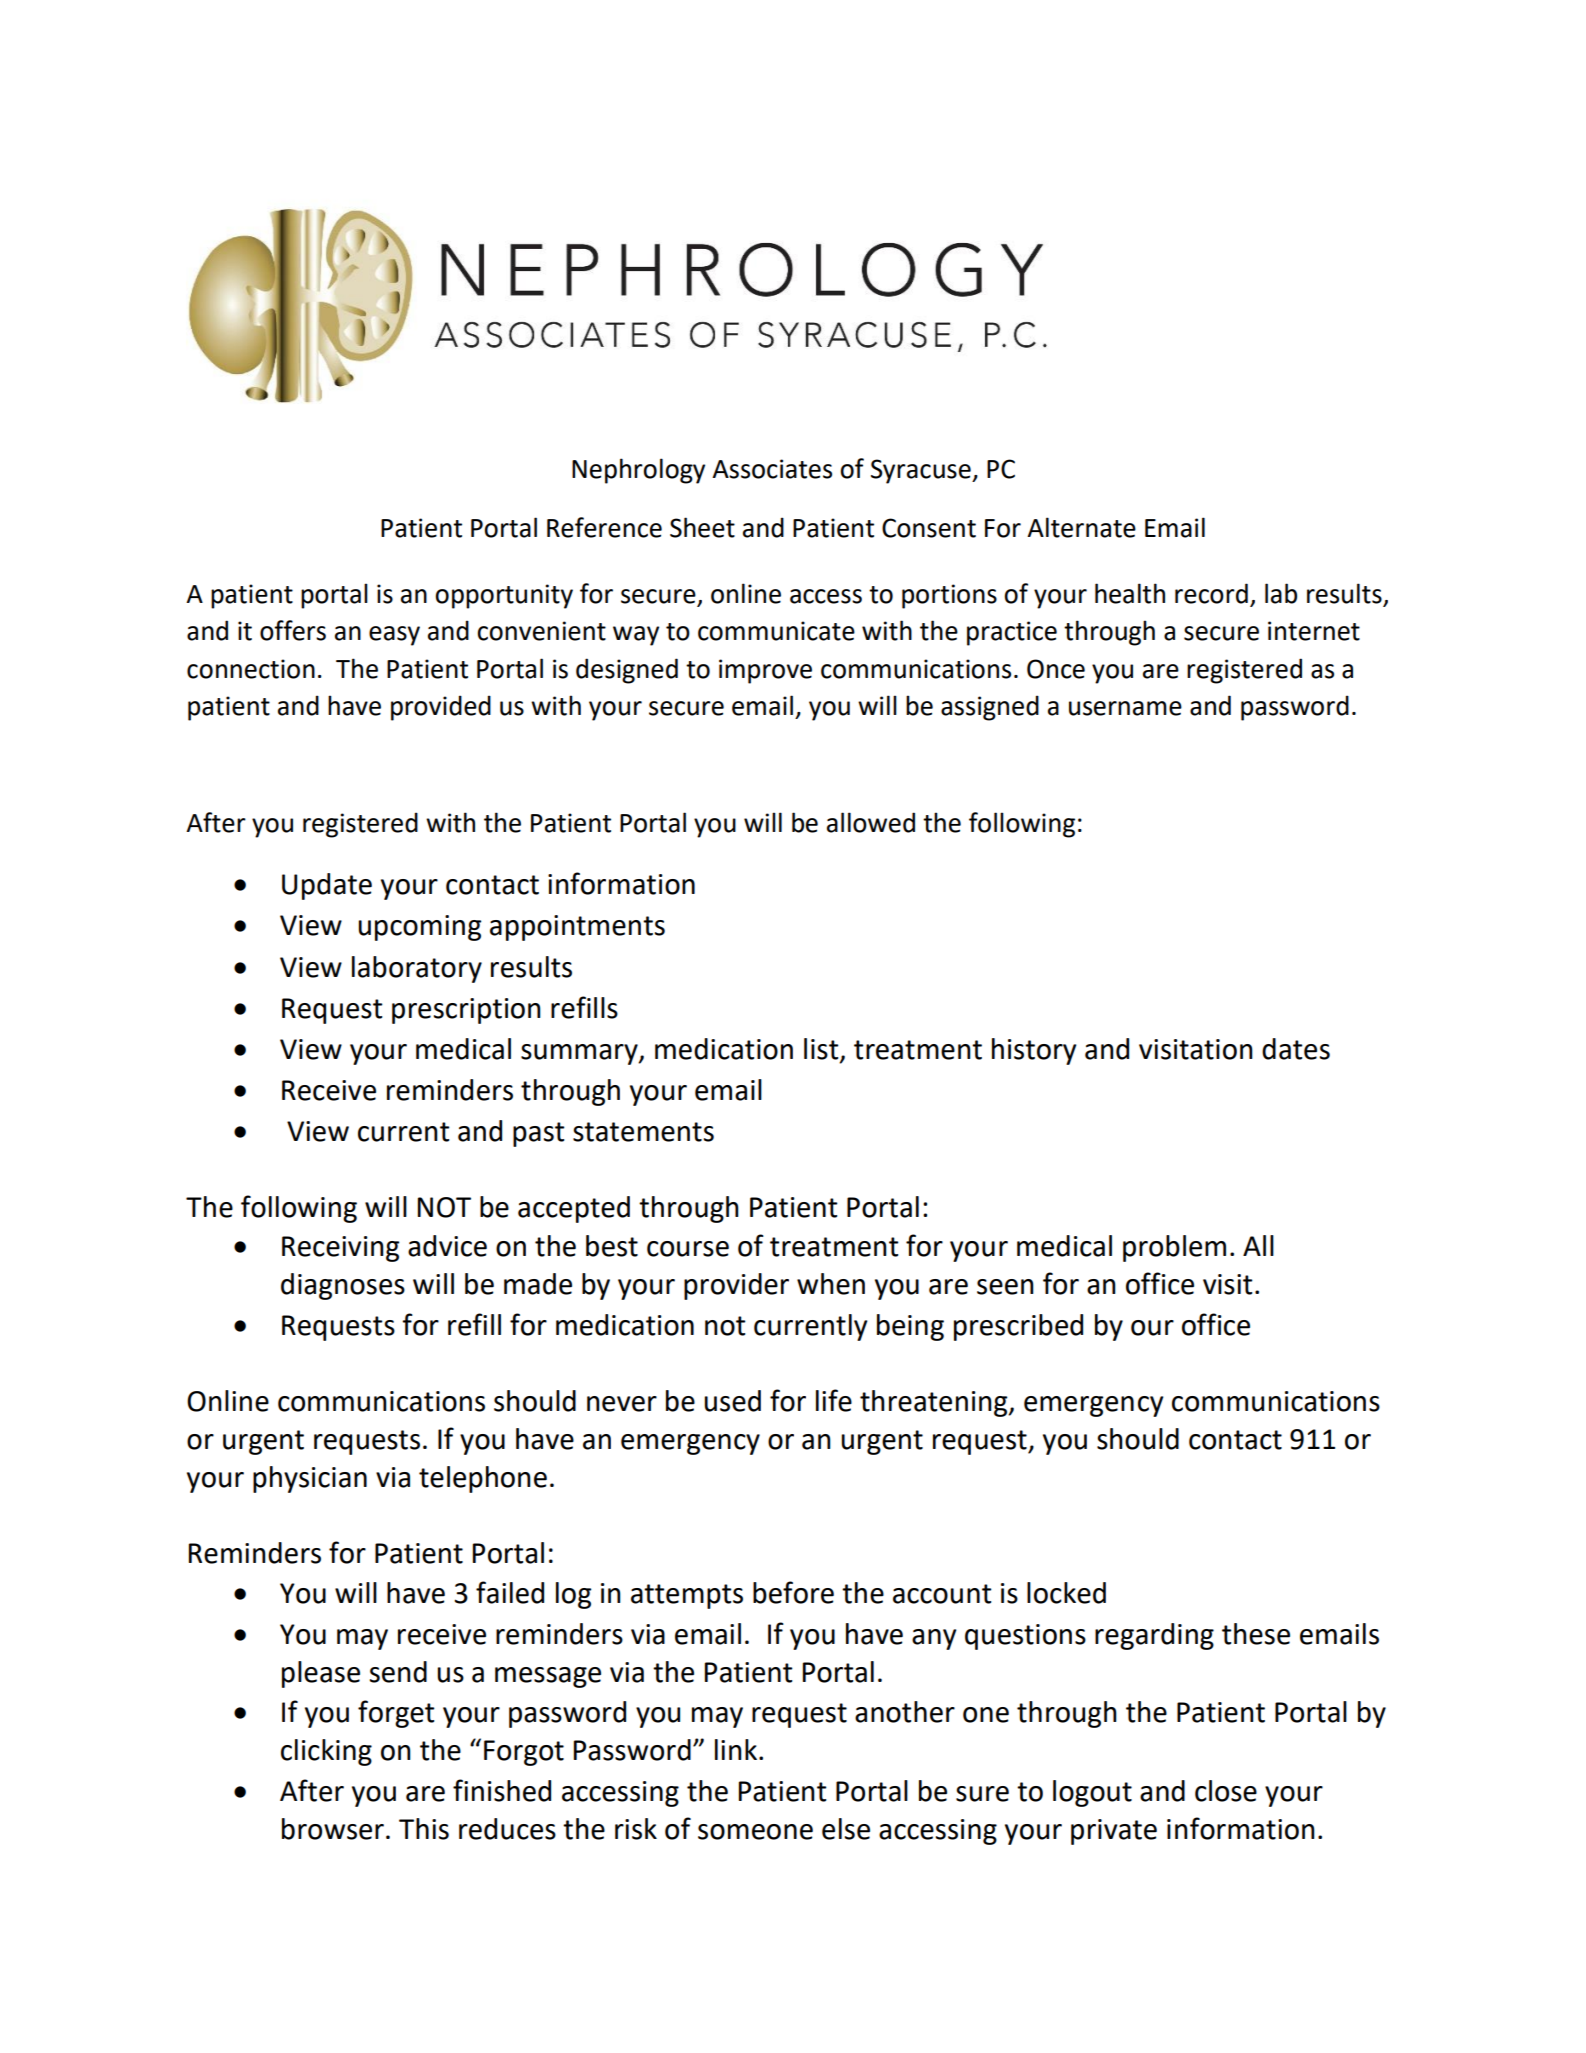 Image resolution: width=1586 pixels, height=2053 pixels. Describe the element at coordinates (1018, 1327) in the screenshot. I see `prescribed` at that location.
